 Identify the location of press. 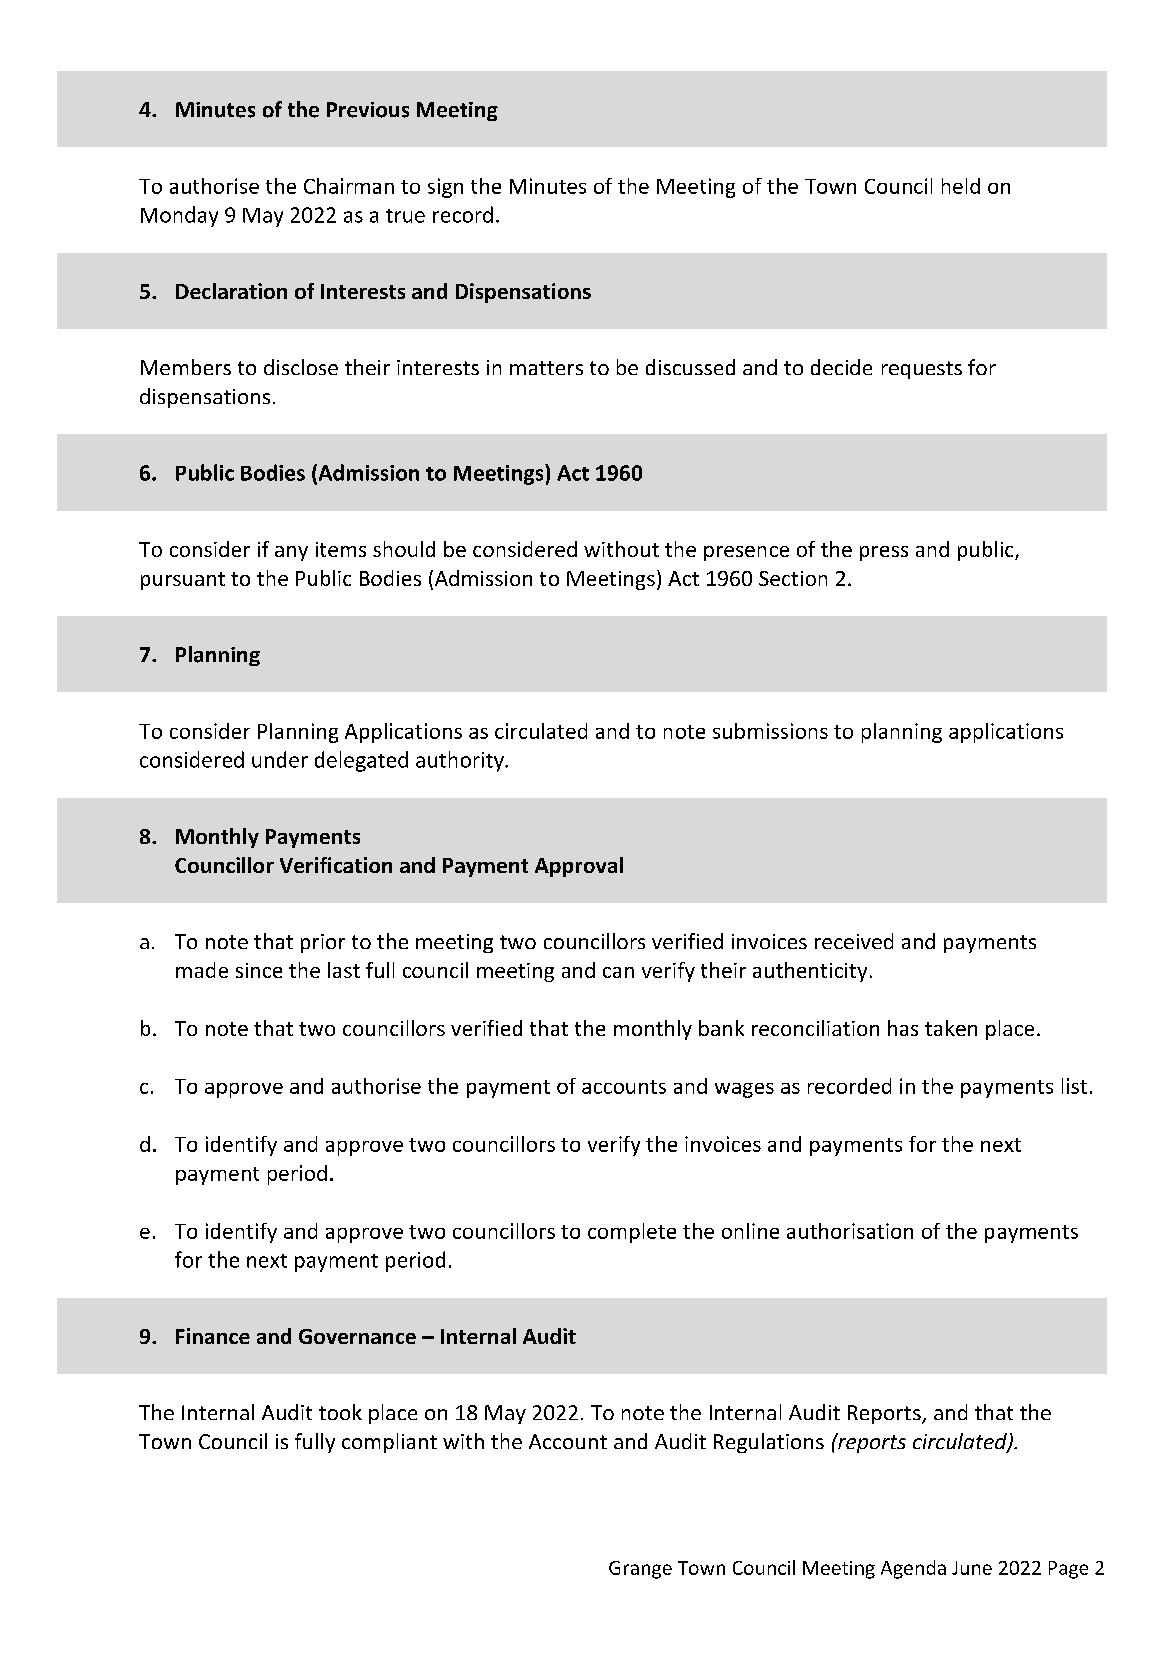
(884, 553).
